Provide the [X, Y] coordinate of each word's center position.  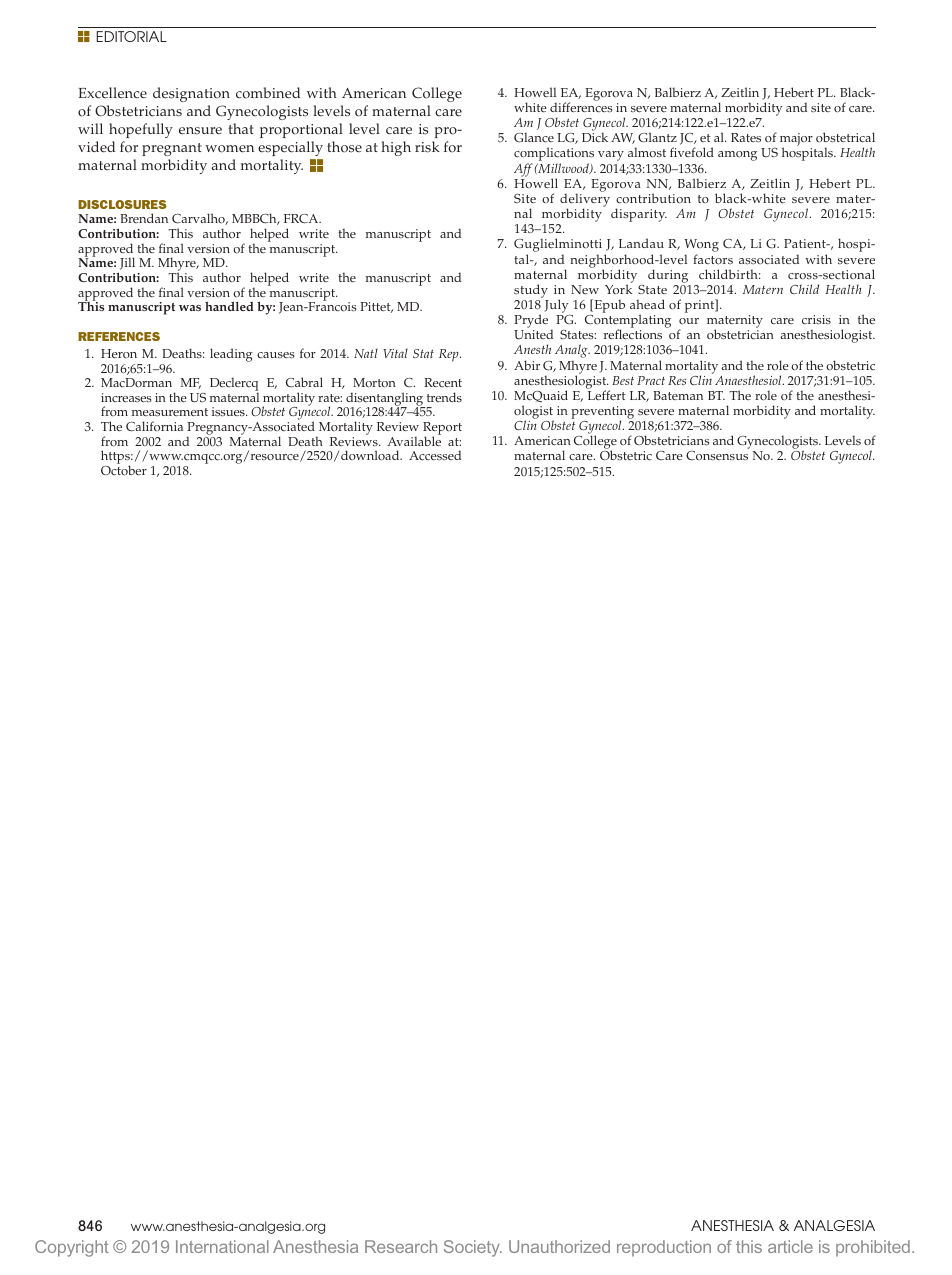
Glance [534, 137]
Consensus [717, 456]
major [796, 141]
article [790, 1246]
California [154, 426]
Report [442, 430]
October [124, 470]
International [222, 1246]
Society [473, 1248]
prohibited [873, 1248]
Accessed [435, 455]
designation [191, 94]
